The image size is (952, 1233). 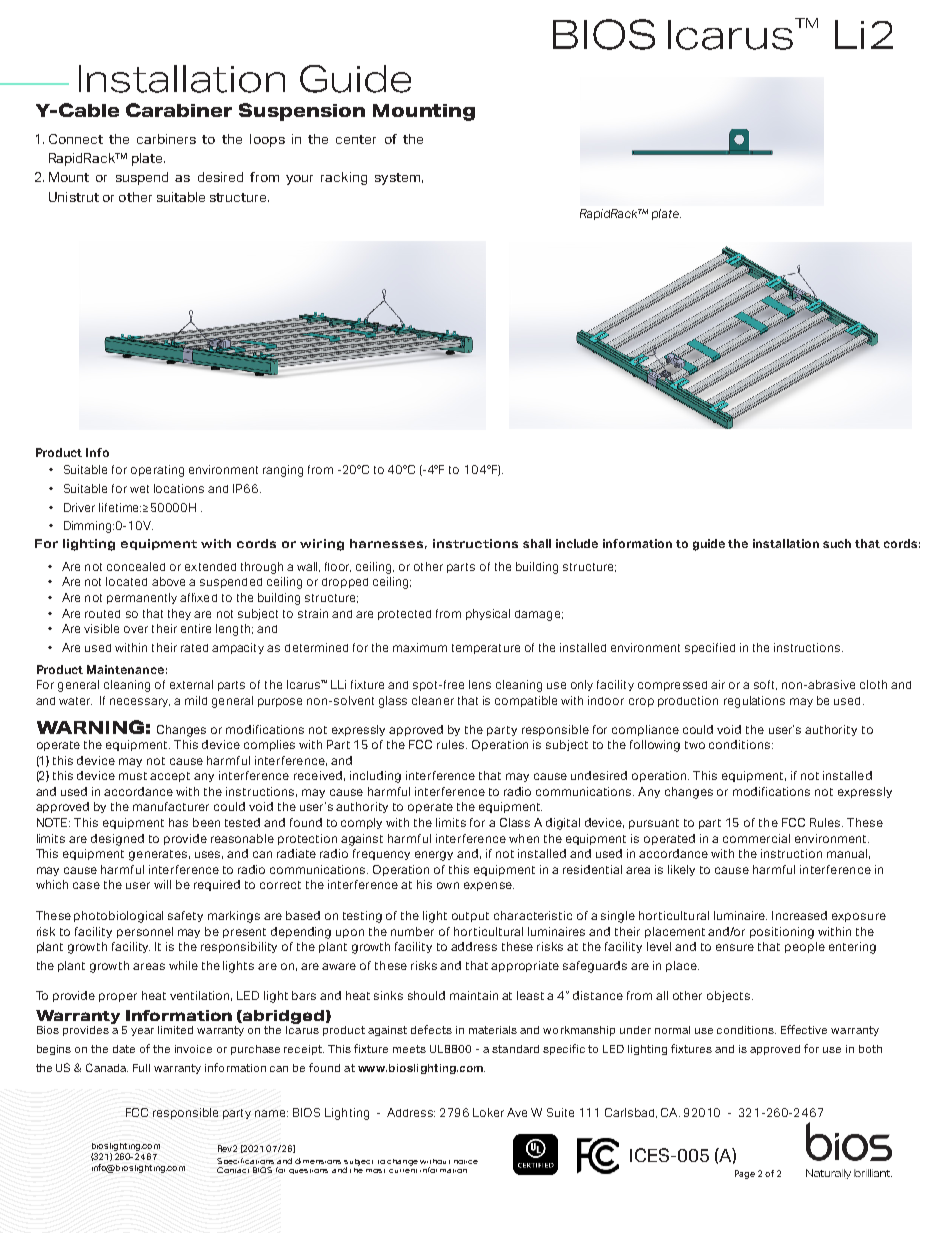 I want to click on notice, so click(x=466, y=1162).
